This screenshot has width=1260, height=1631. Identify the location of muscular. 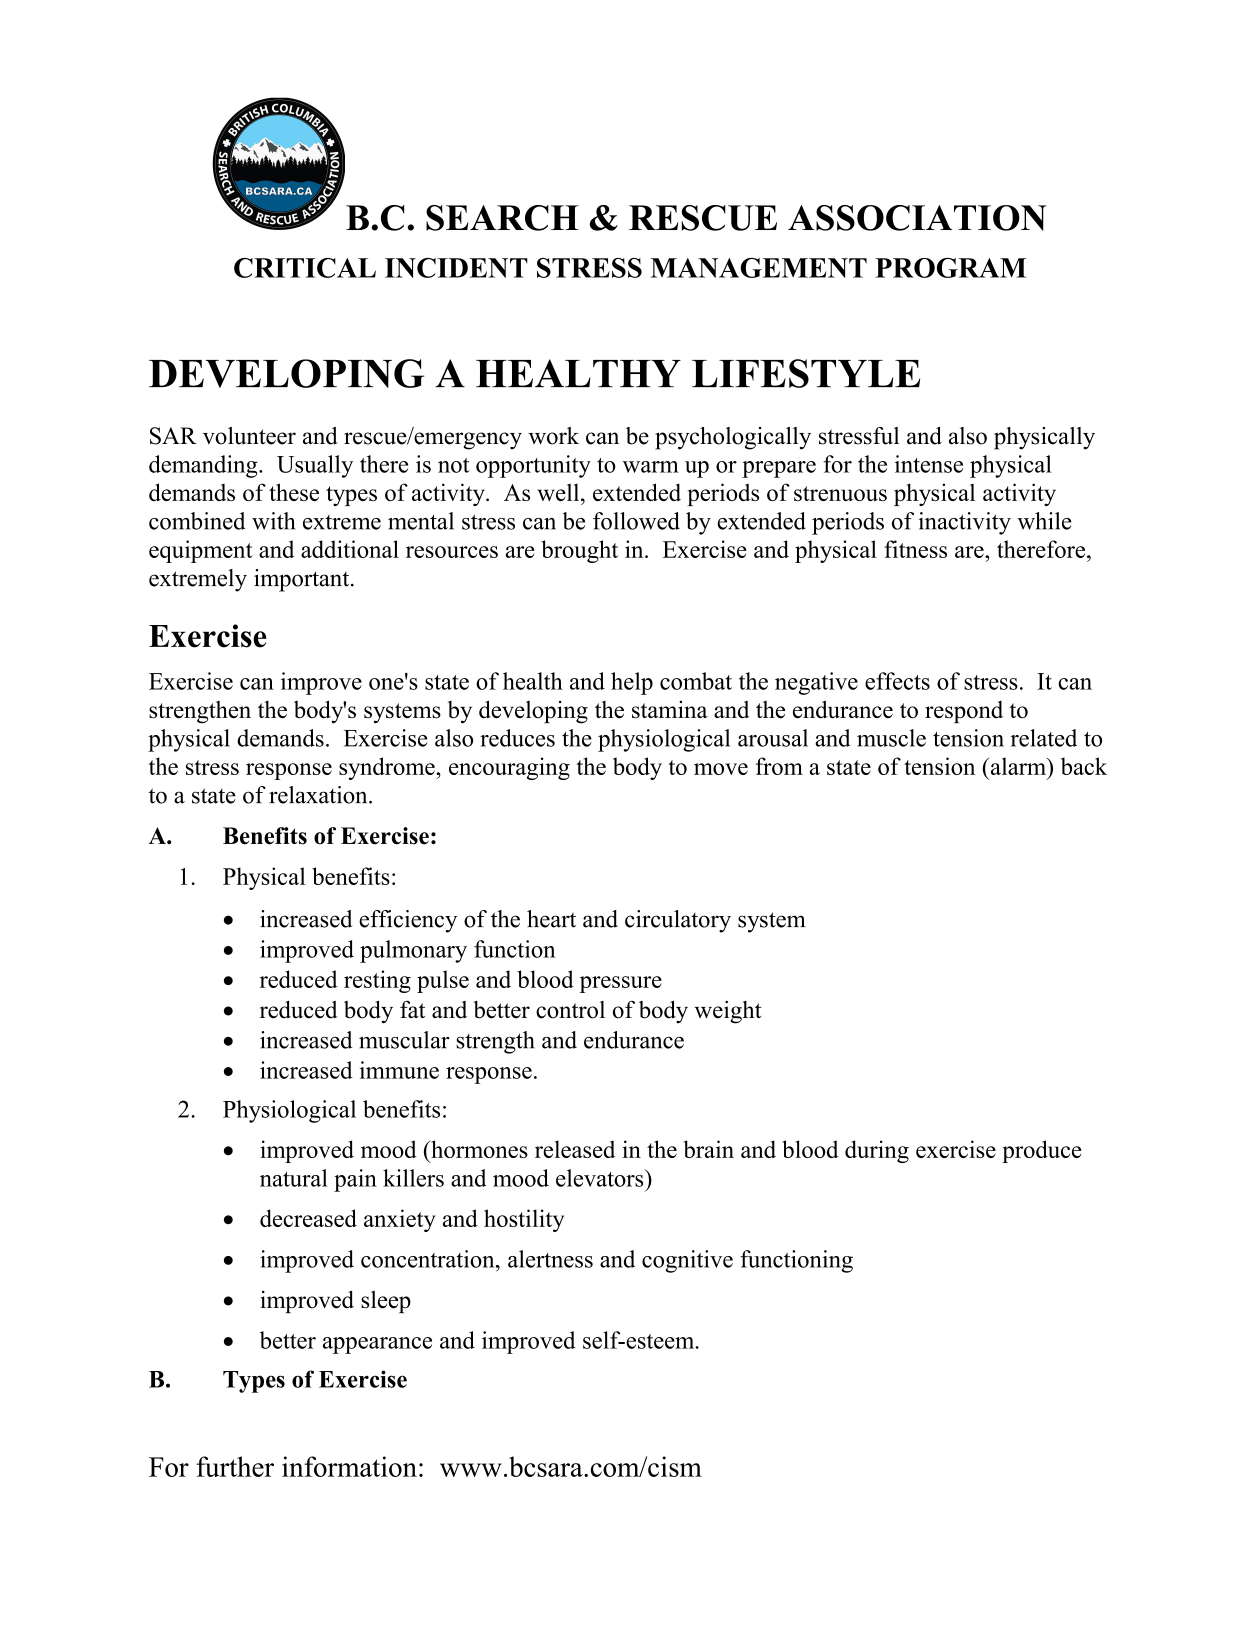
(404, 1040).
